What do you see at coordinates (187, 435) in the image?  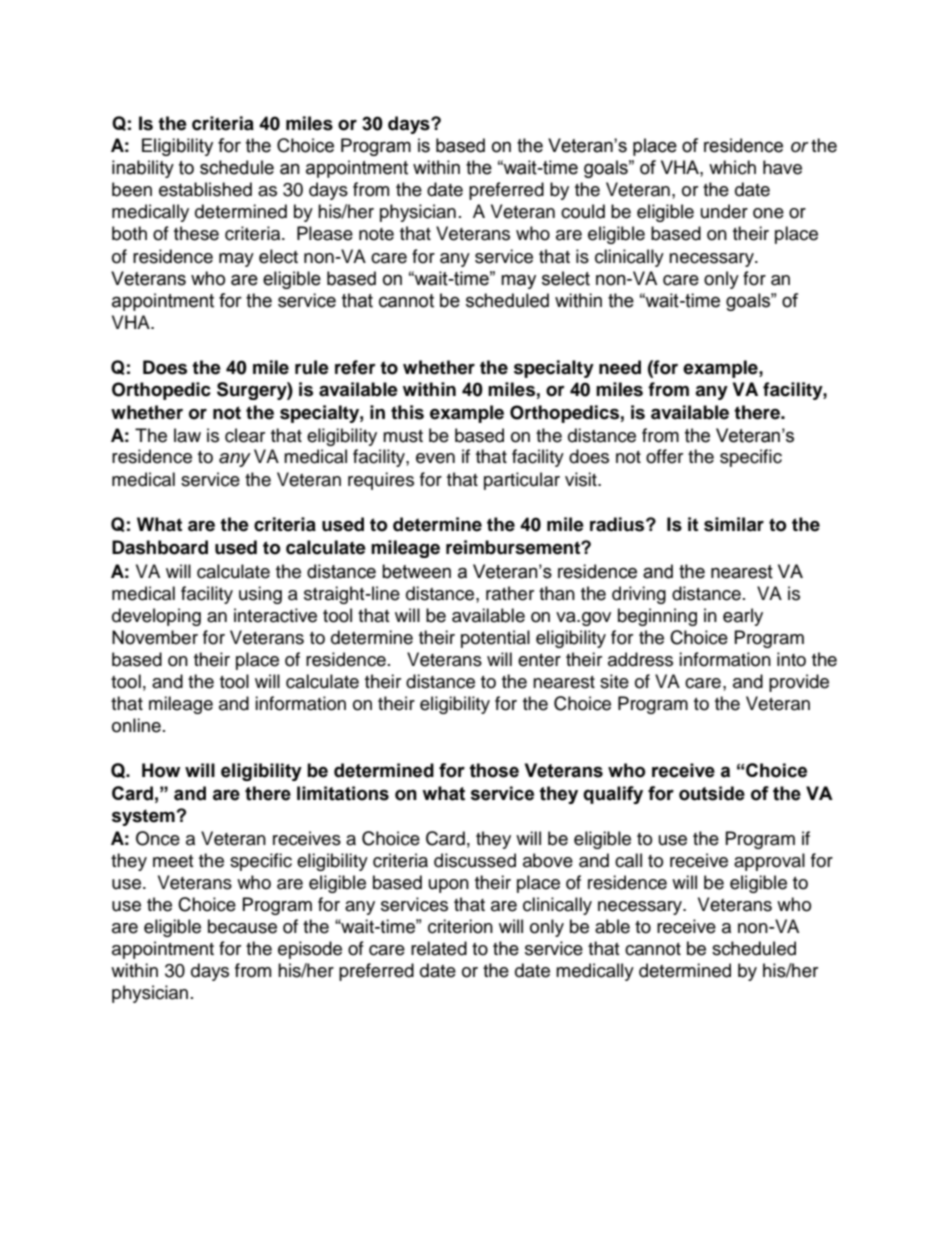 I see `law` at bounding box center [187, 435].
